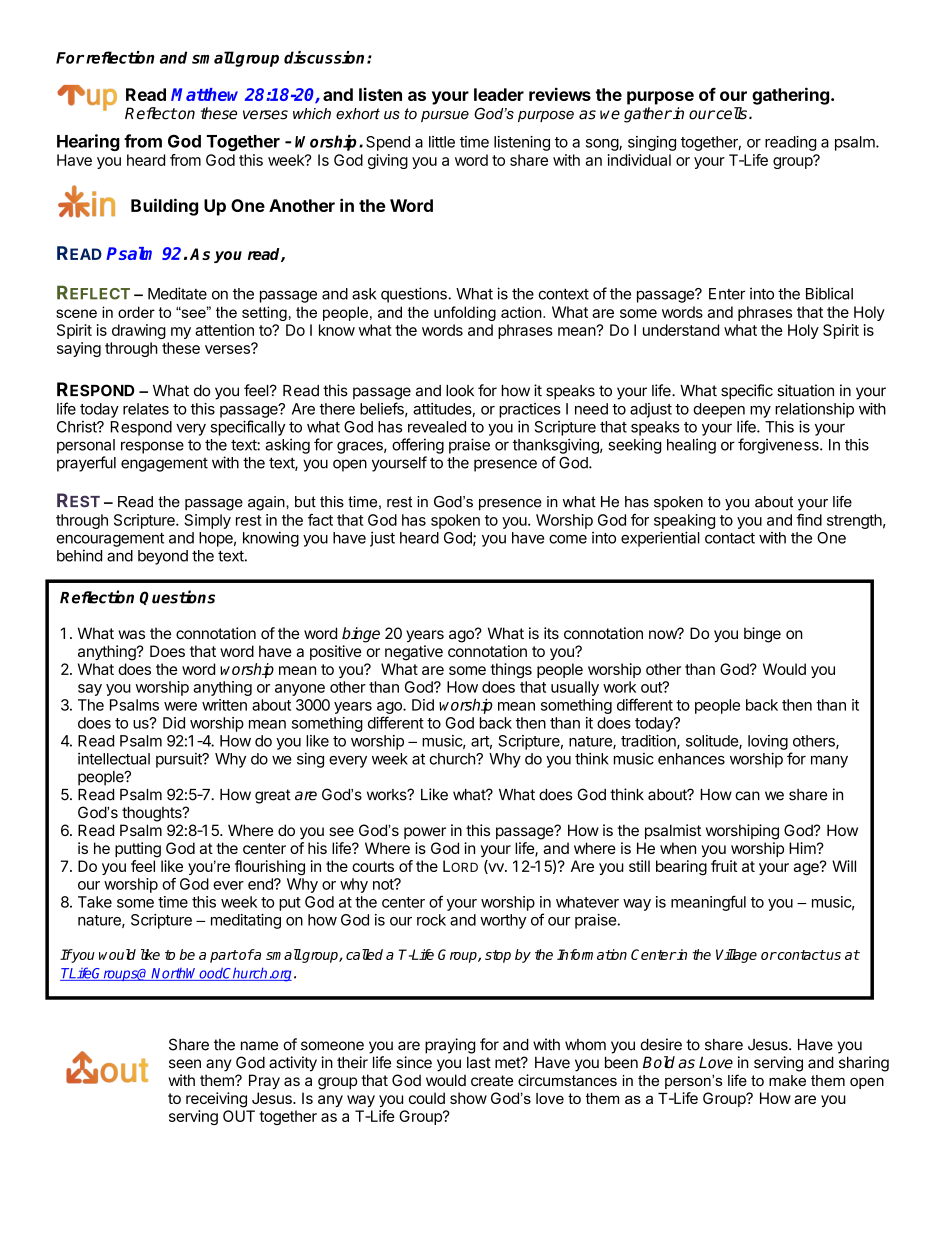 The width and height of the screenshot is (952, 1233). Describe the element at coordinates (445, 116) in the screenshot. I see `pursue` at that location.
